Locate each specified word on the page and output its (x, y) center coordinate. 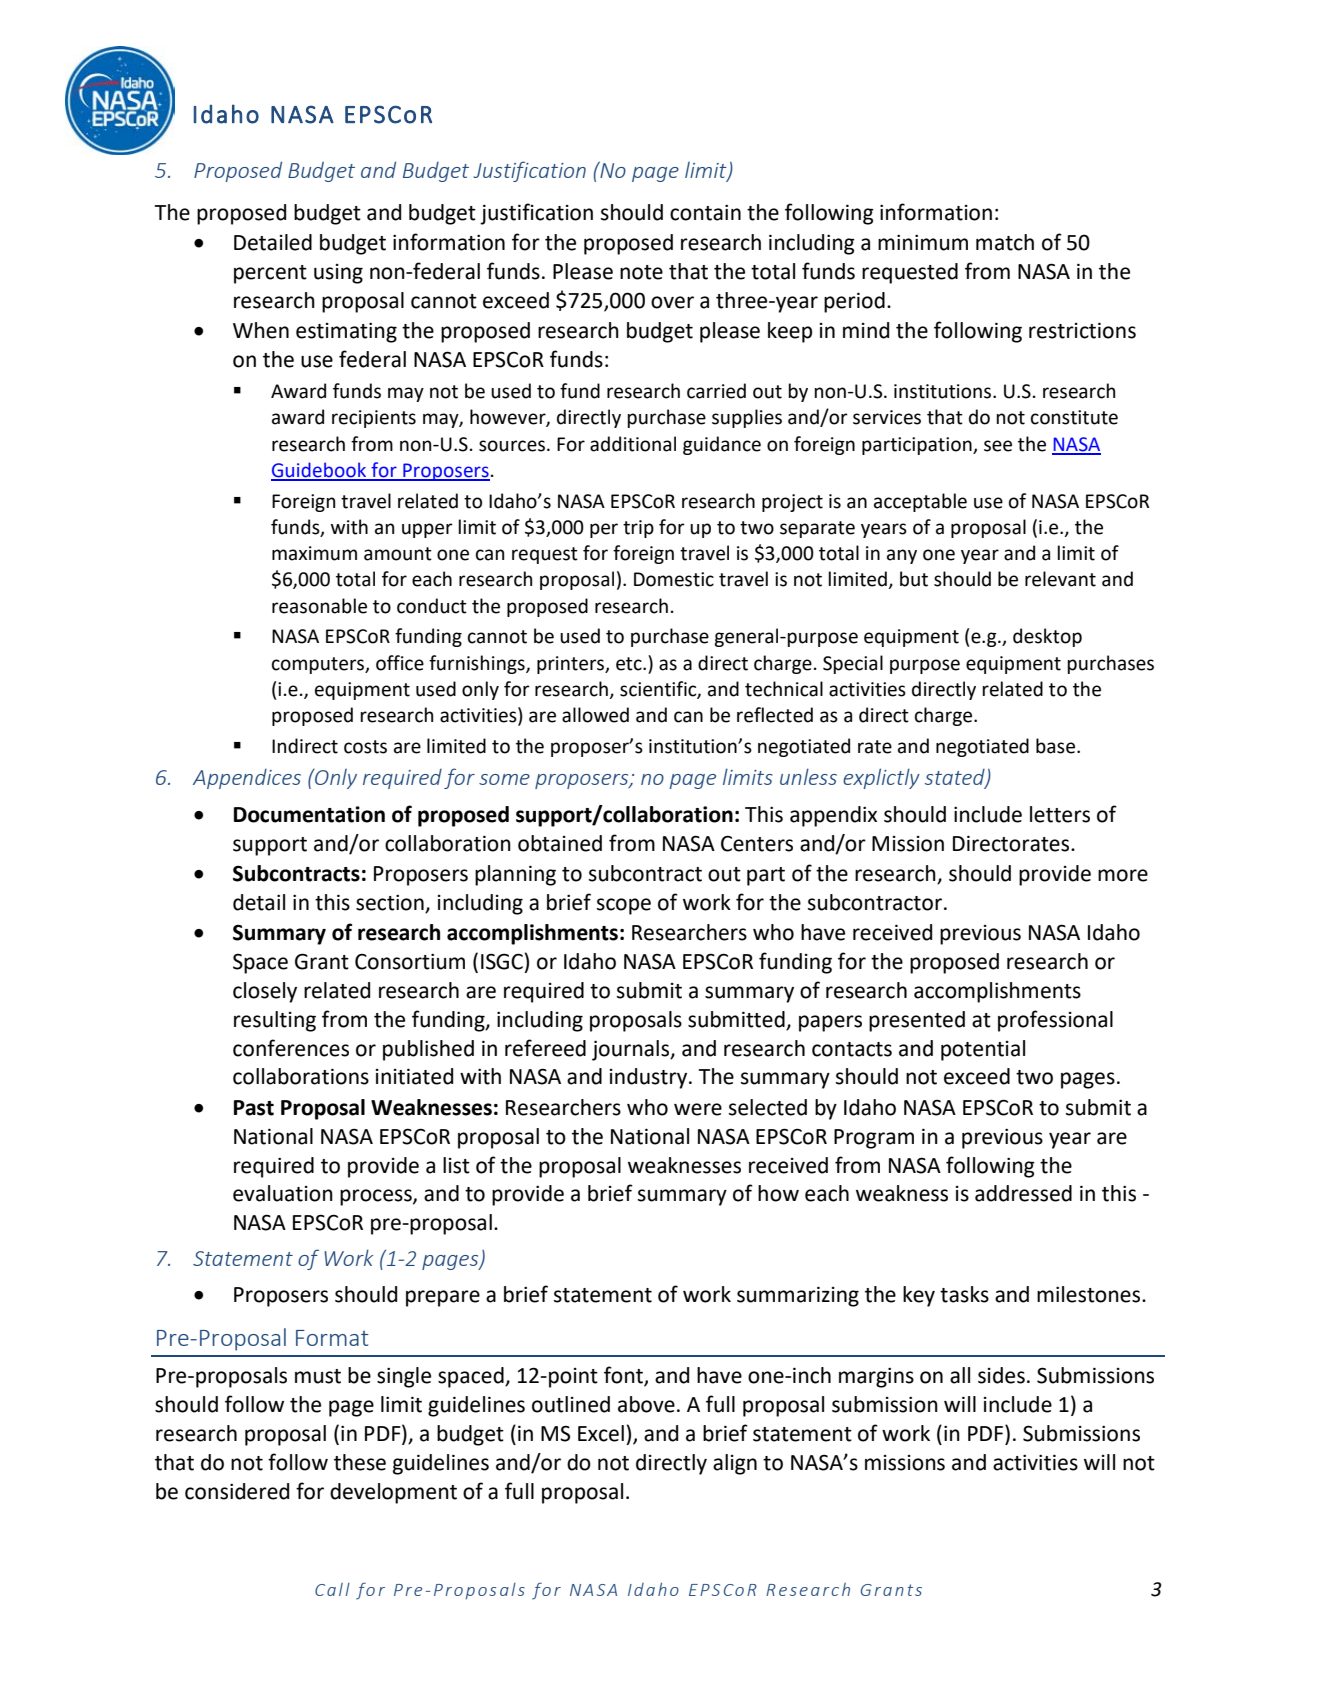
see (998, 446)
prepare (443, 1298)
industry (650, 1078)
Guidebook (320, 471)
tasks (964, 1294)
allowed (595, 715)
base (1057, 746)
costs (365, 747)
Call (332, 1589)
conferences (291, 1048)
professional (1055, 1021)
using (338, 274)
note (641, 272)
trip (638, 529)
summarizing (798, 1296)
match (1005, 242)
